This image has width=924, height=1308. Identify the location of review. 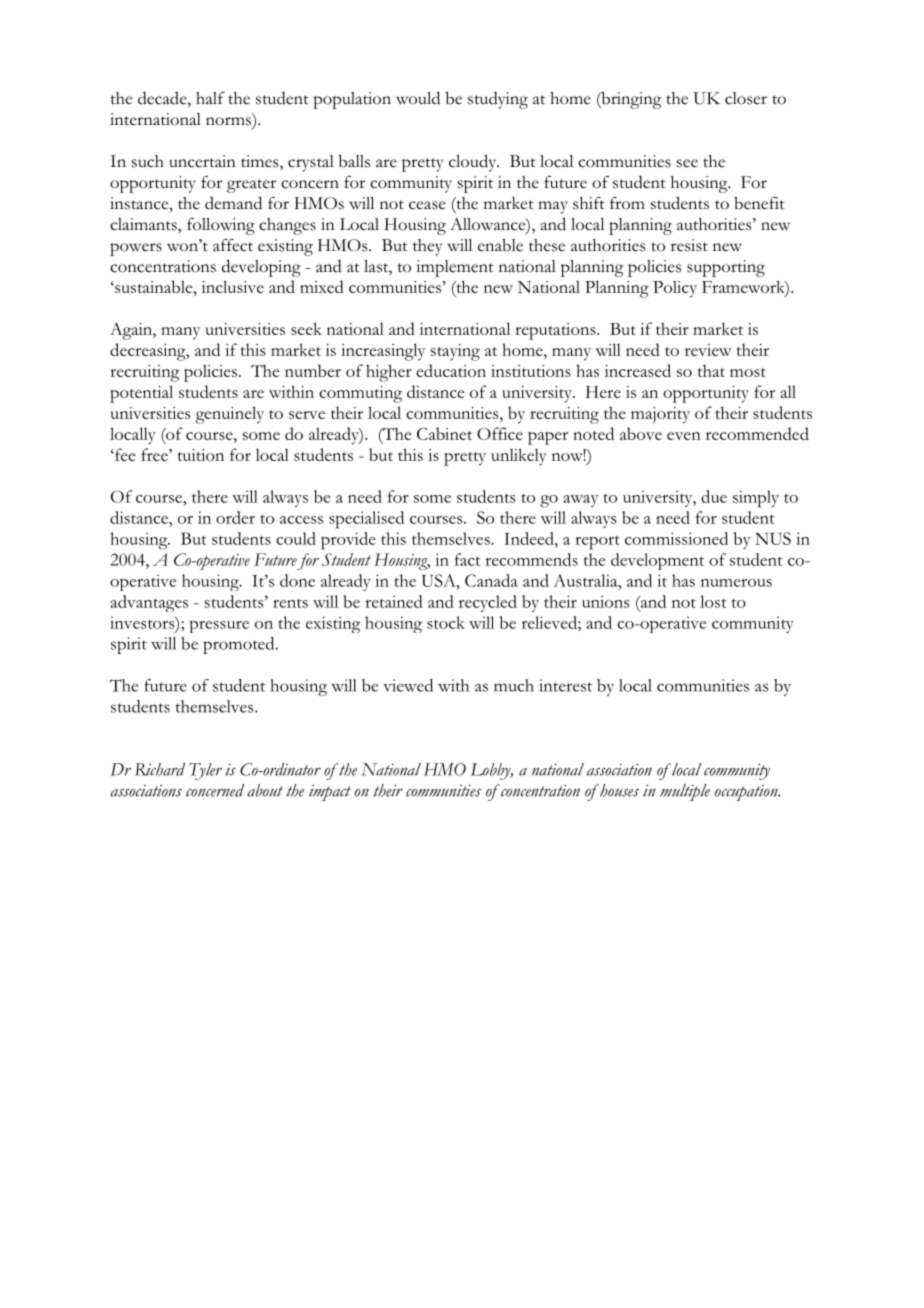
(708, 350).
